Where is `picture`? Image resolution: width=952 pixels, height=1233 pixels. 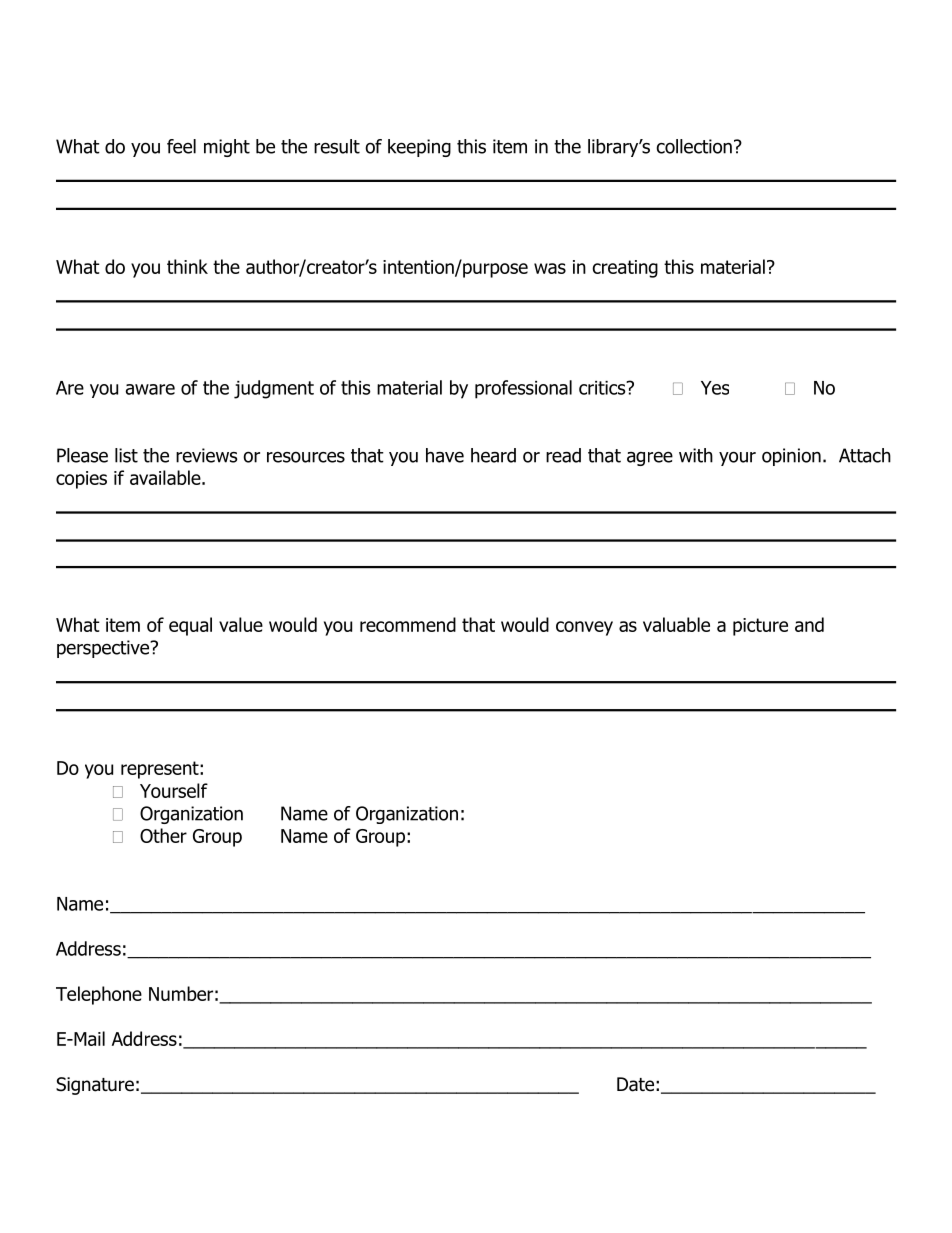 picture is located at coordinates (760, 627).
